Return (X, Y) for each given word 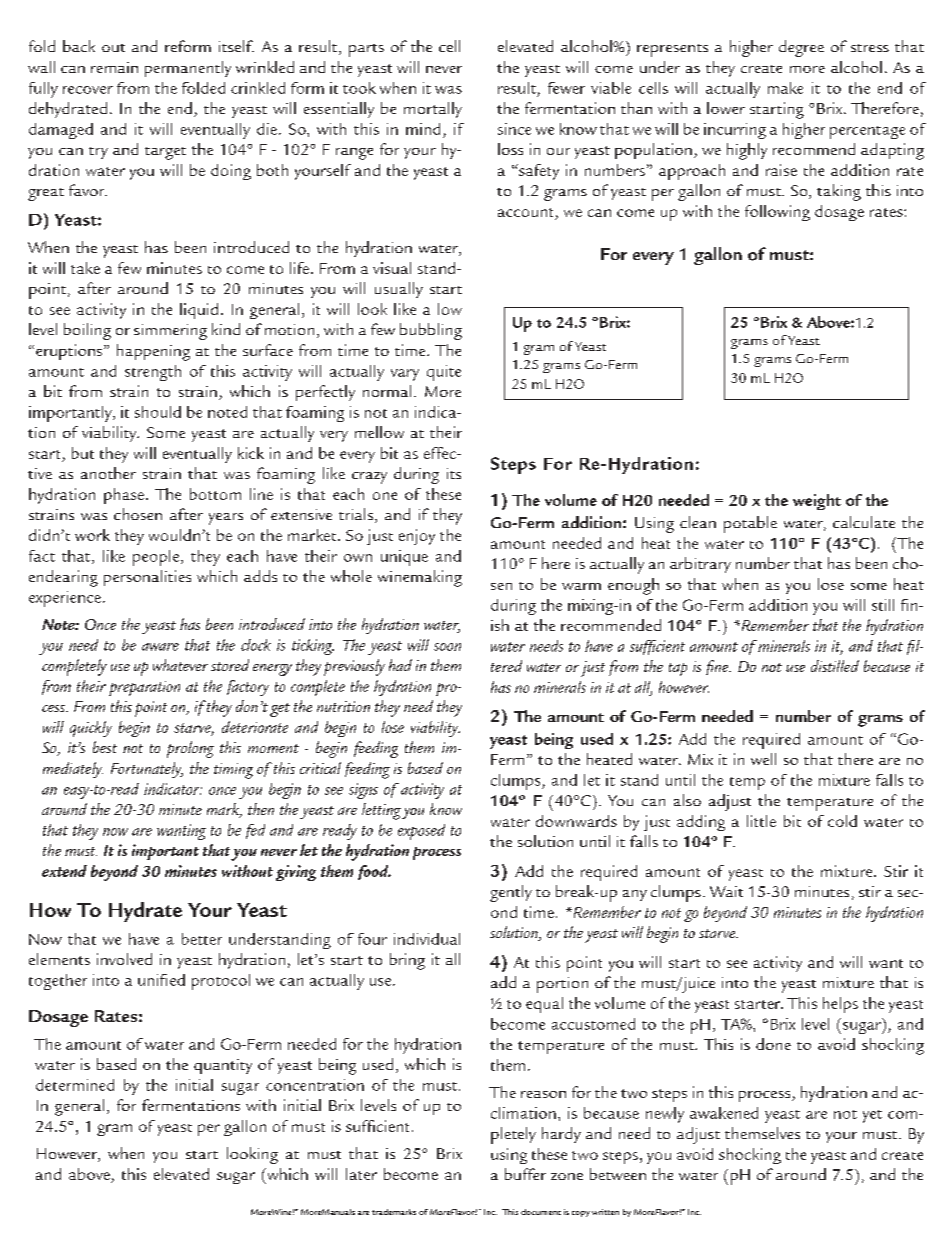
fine (718, 667)
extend (64, 871)
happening (153, 352)
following (777, 213)
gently (511, 893)
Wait (726, 891)
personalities (147, 578)
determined (75, 1085)
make (785, 88)
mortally (433, 110)
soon (447, 647)
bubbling (431, 331)
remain (114, 67)
